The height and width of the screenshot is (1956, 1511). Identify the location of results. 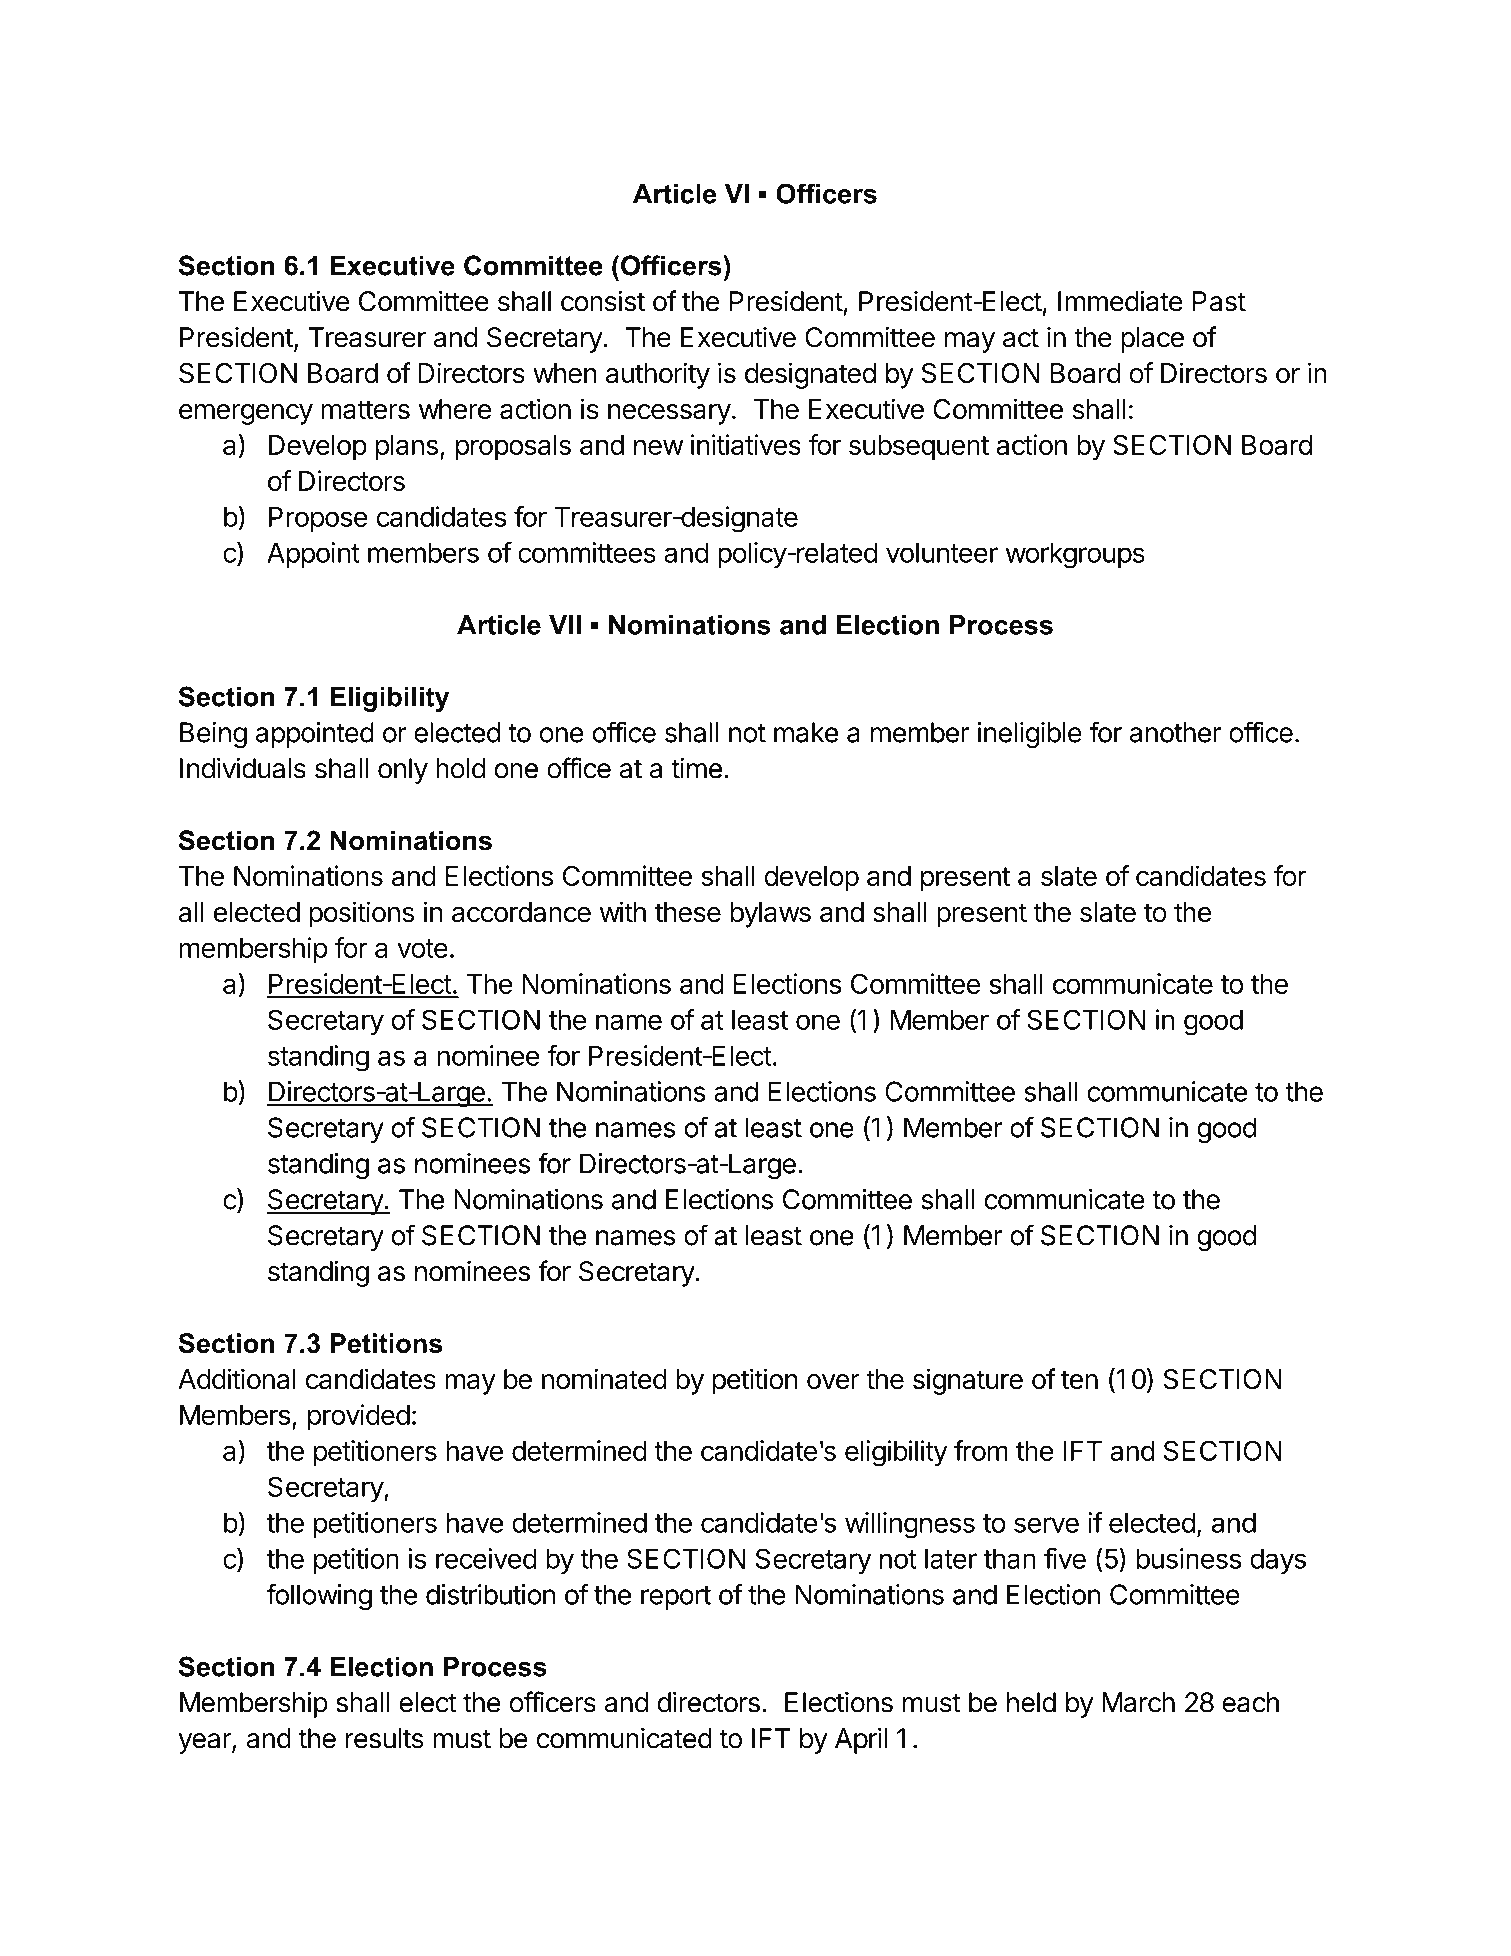
(385, 1738).
